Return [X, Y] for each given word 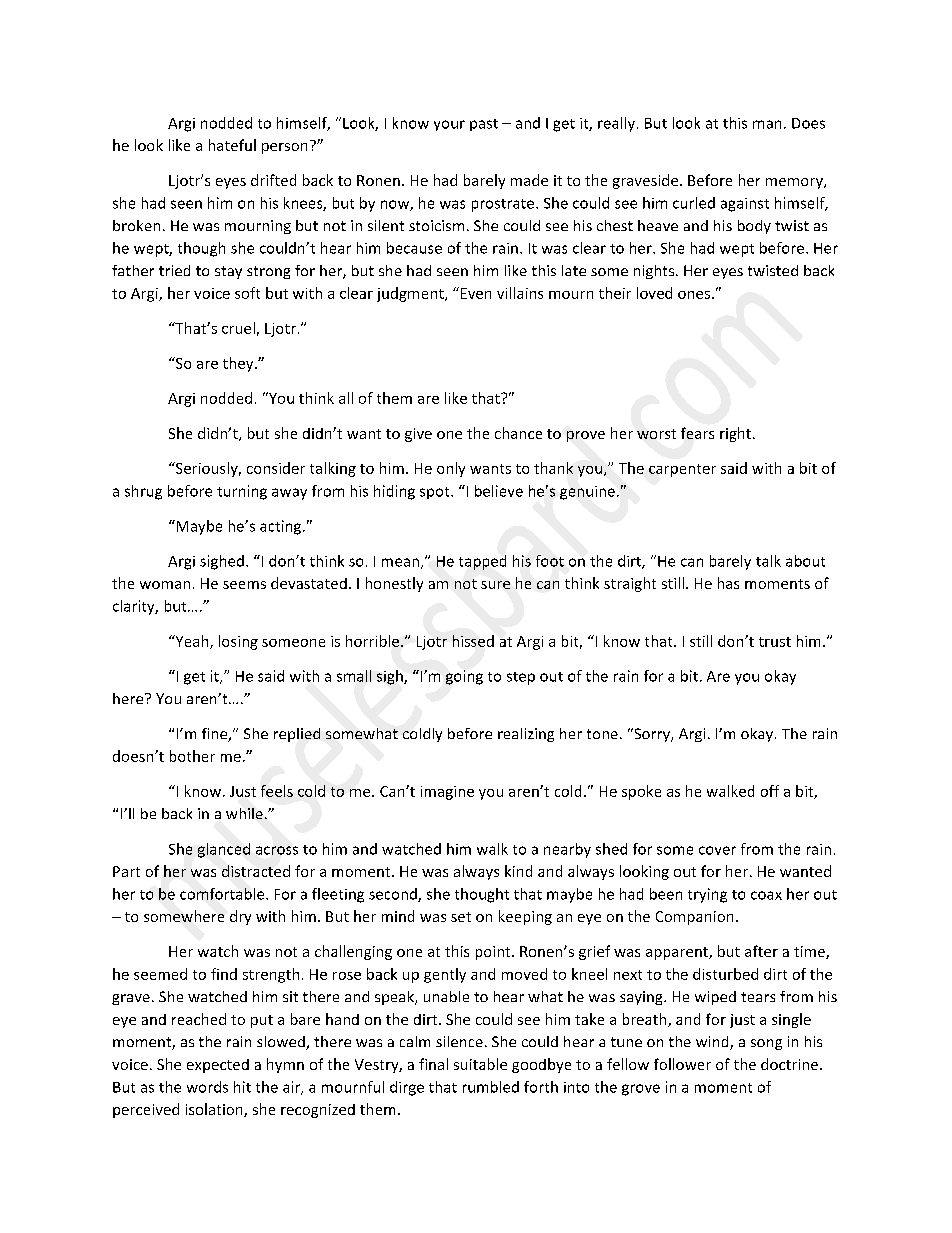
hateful [232, 145]
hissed [473, 641]
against [745, 205]
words [207, 1087]
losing [238, 642]
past [484, 125]
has [728, 583]
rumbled [491, 1087]
